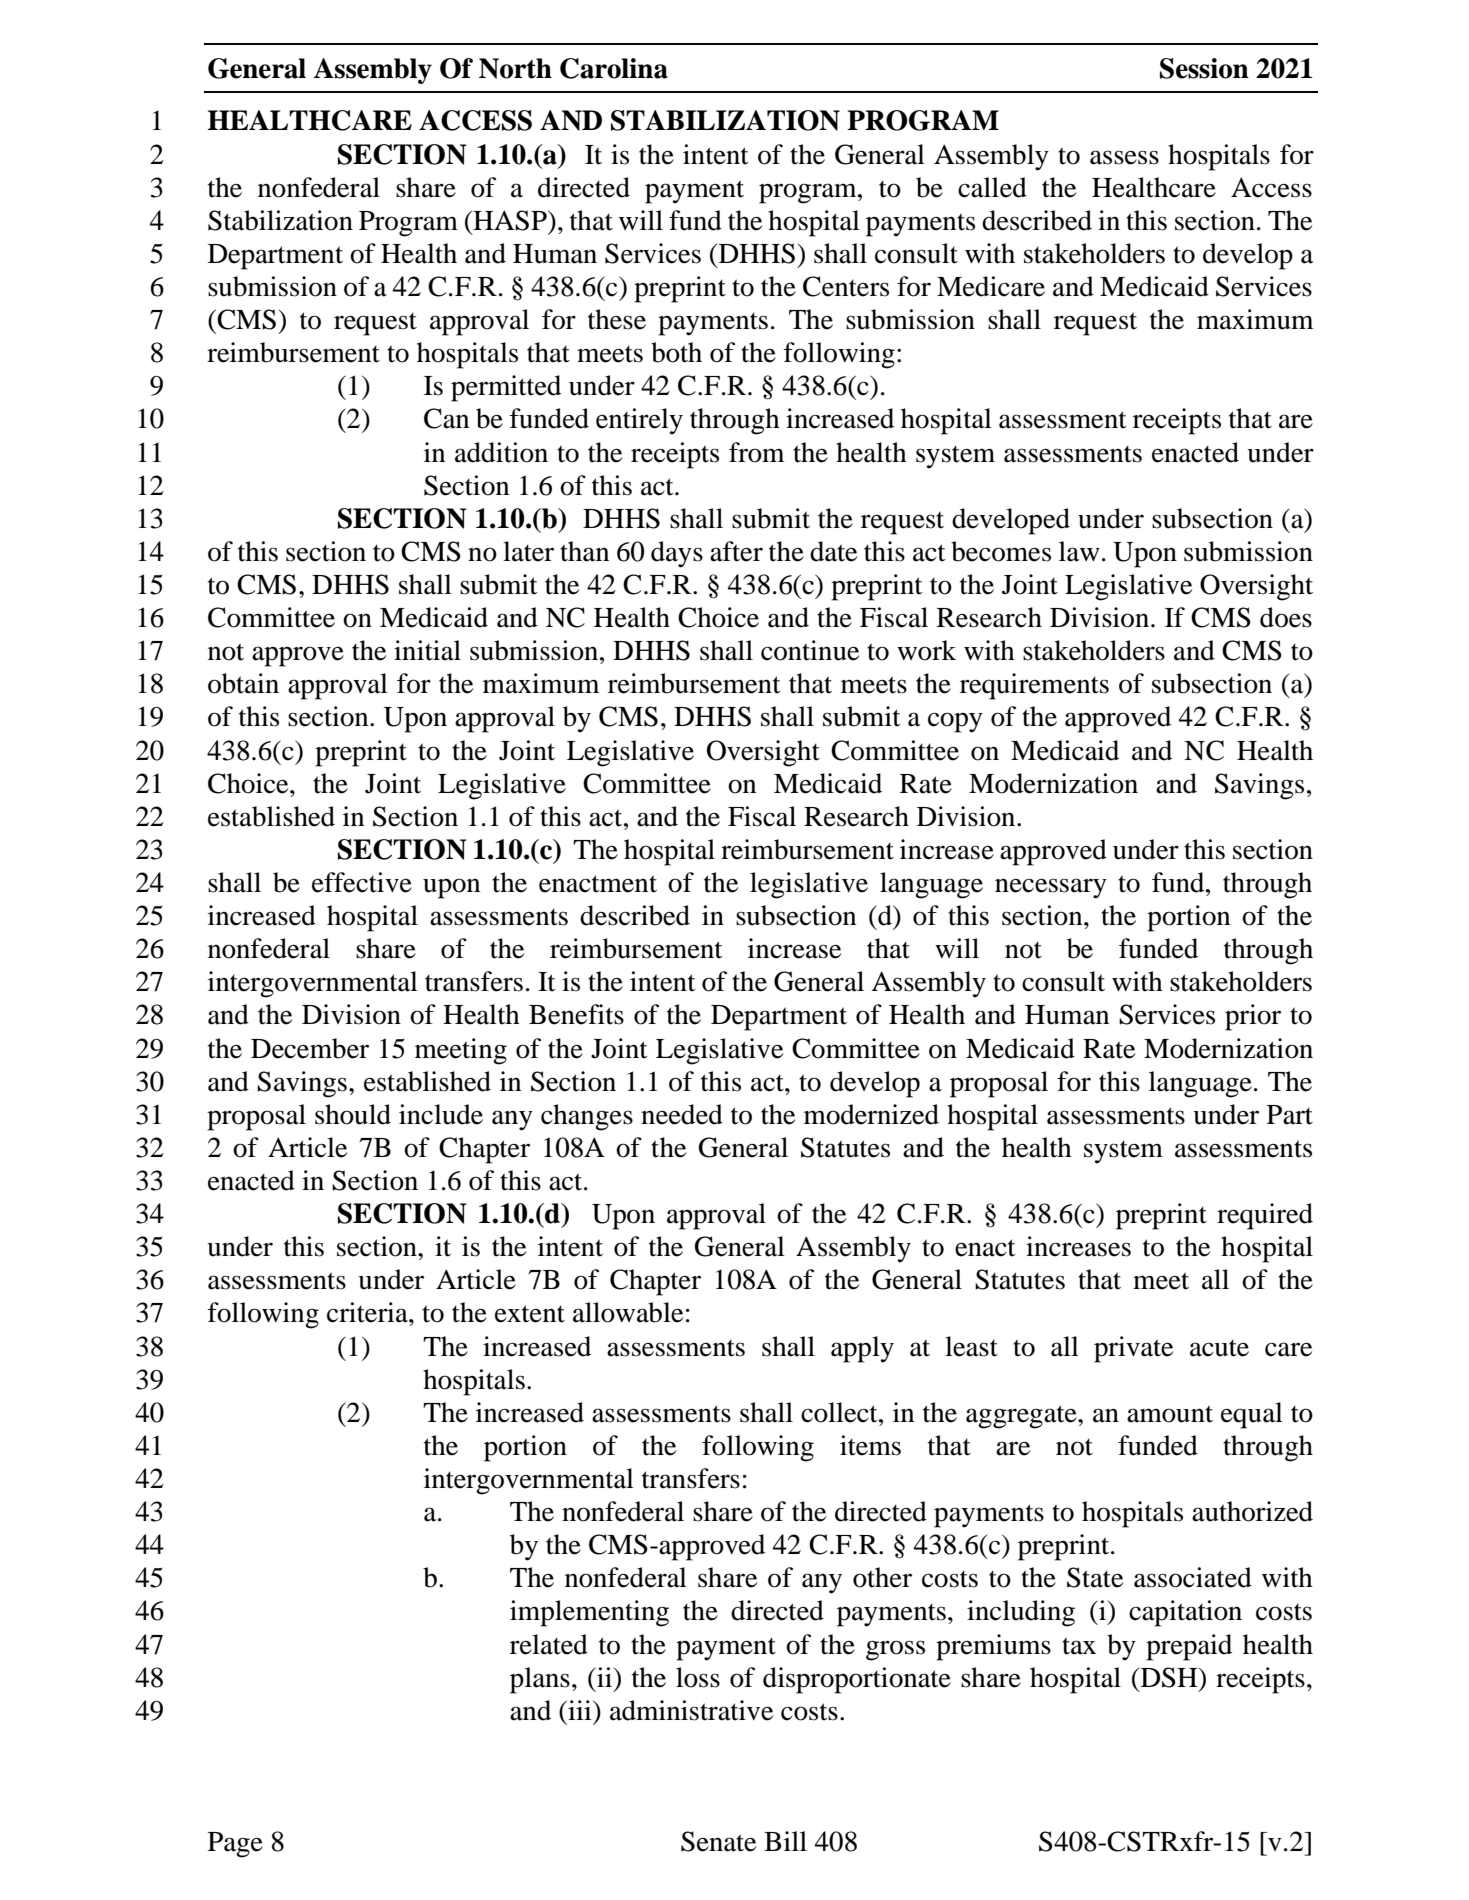 This document has height=1900, width=1469. I want to click on effective, so click(362, 882).
